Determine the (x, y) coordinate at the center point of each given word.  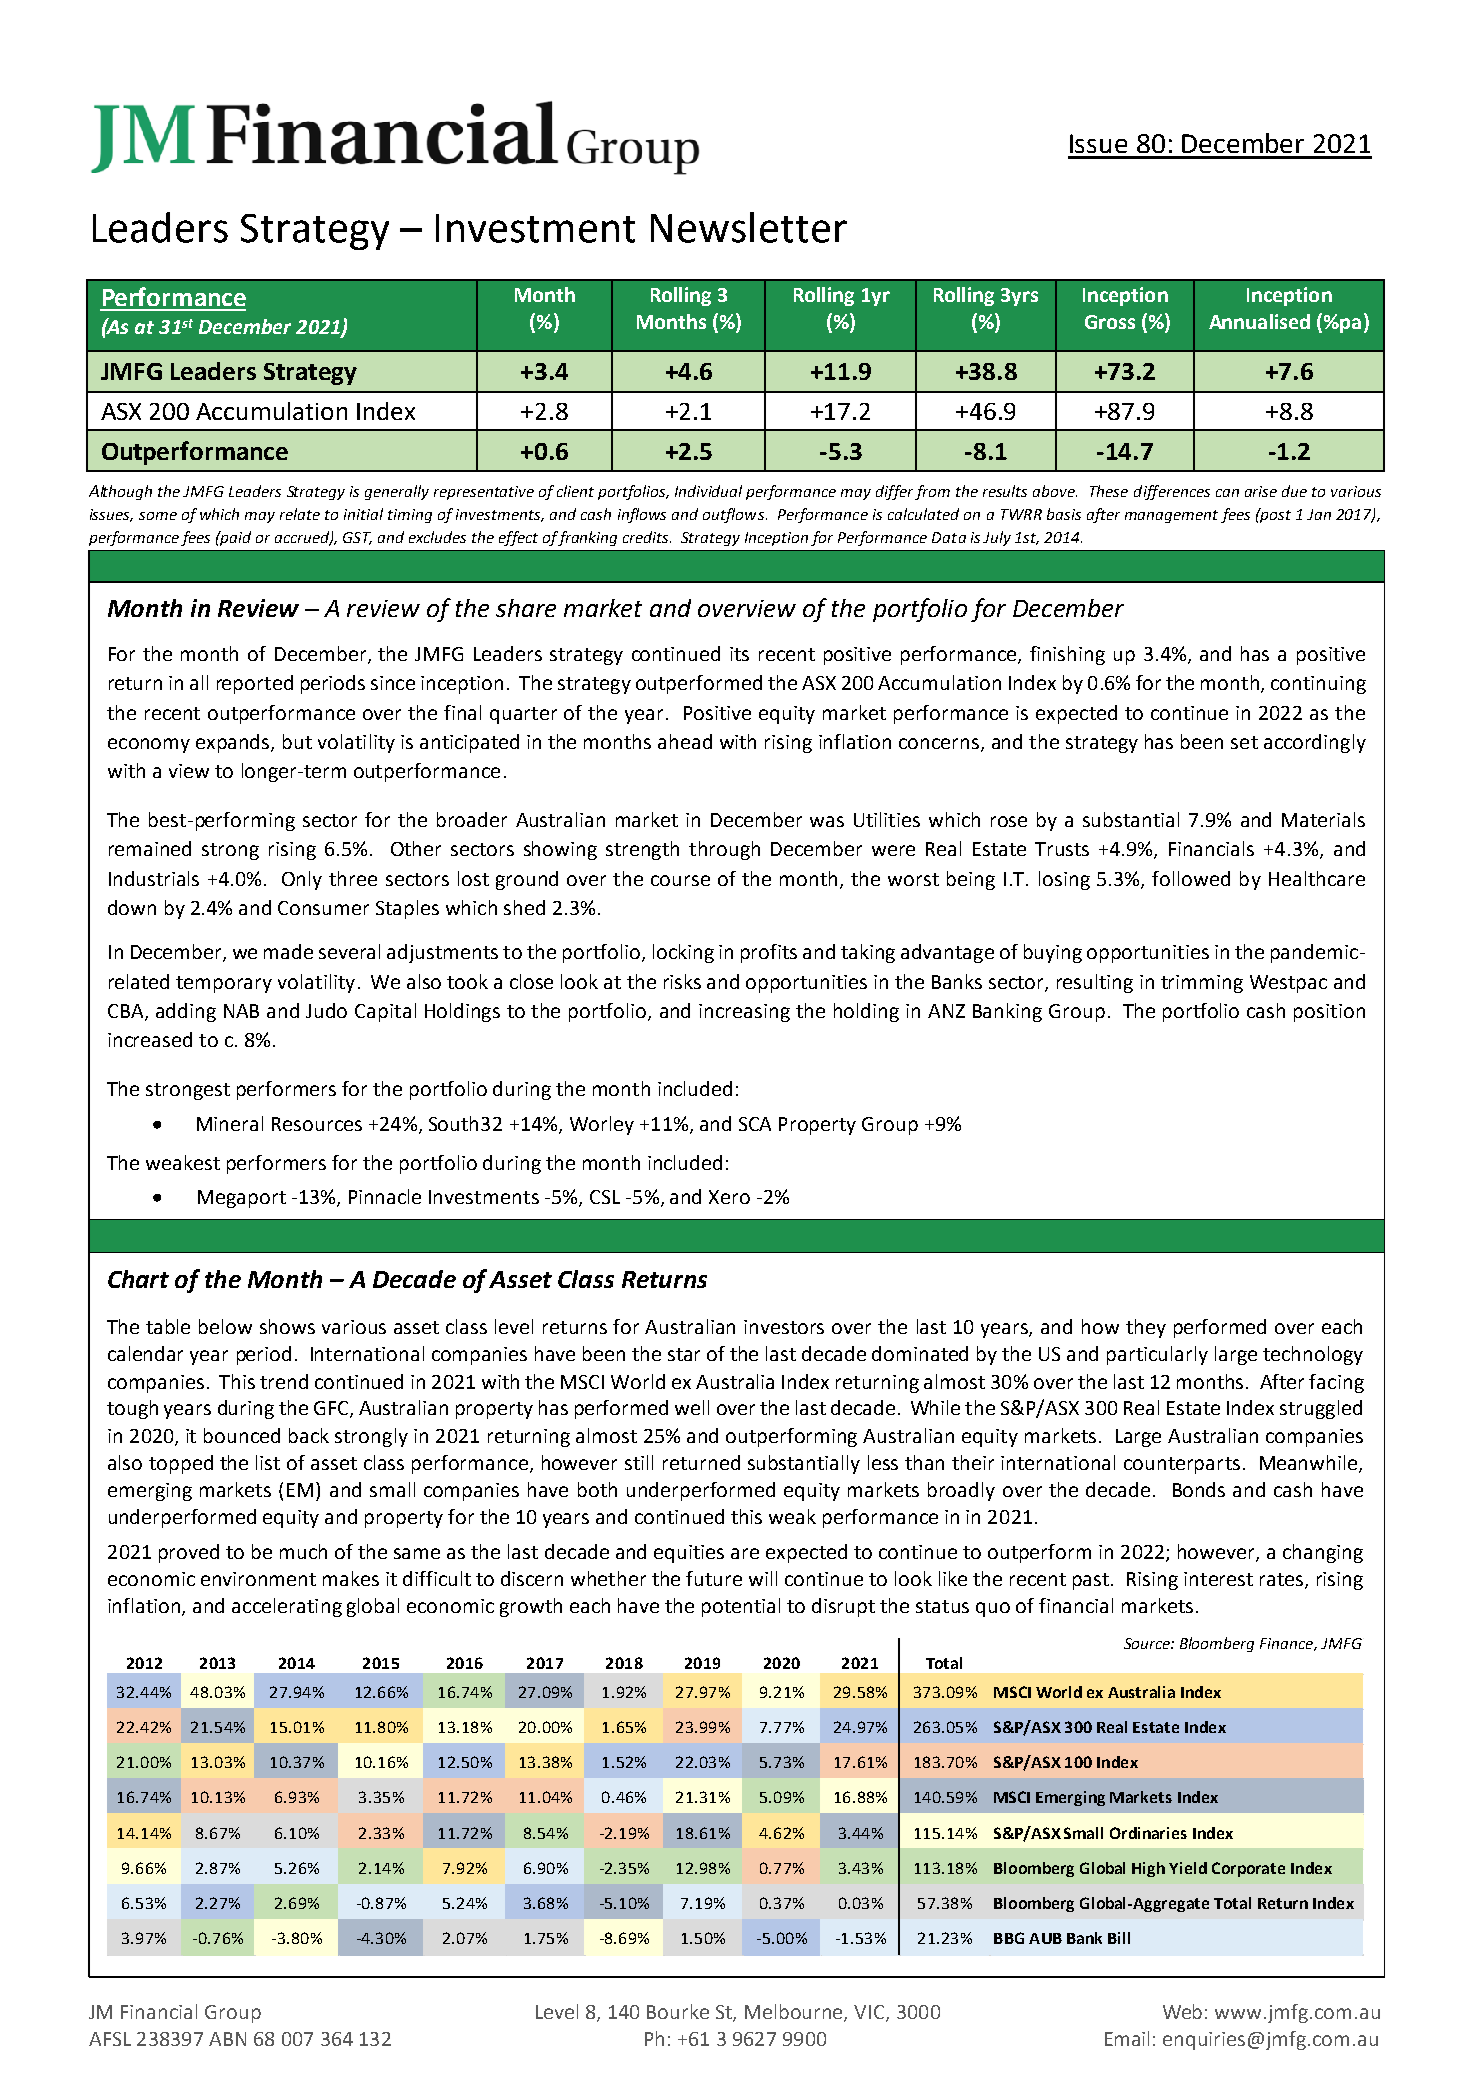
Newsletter (749, 227)
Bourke (678, 2011)
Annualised (1259, 321)
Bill (1119, 1938)
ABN (227, 2039)
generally (397, 492)
